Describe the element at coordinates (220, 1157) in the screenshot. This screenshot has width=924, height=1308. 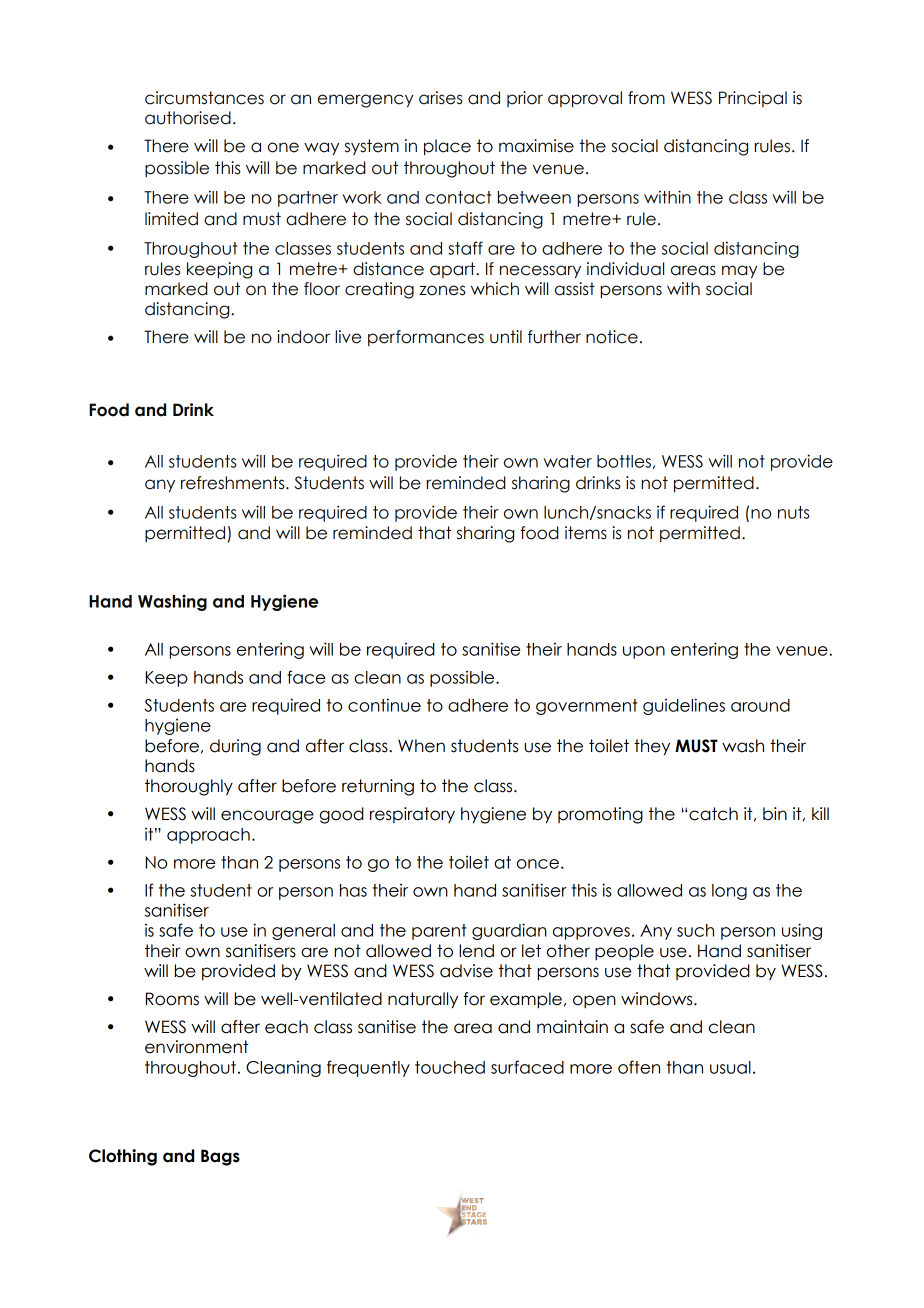
I see `Bags` at that location.
